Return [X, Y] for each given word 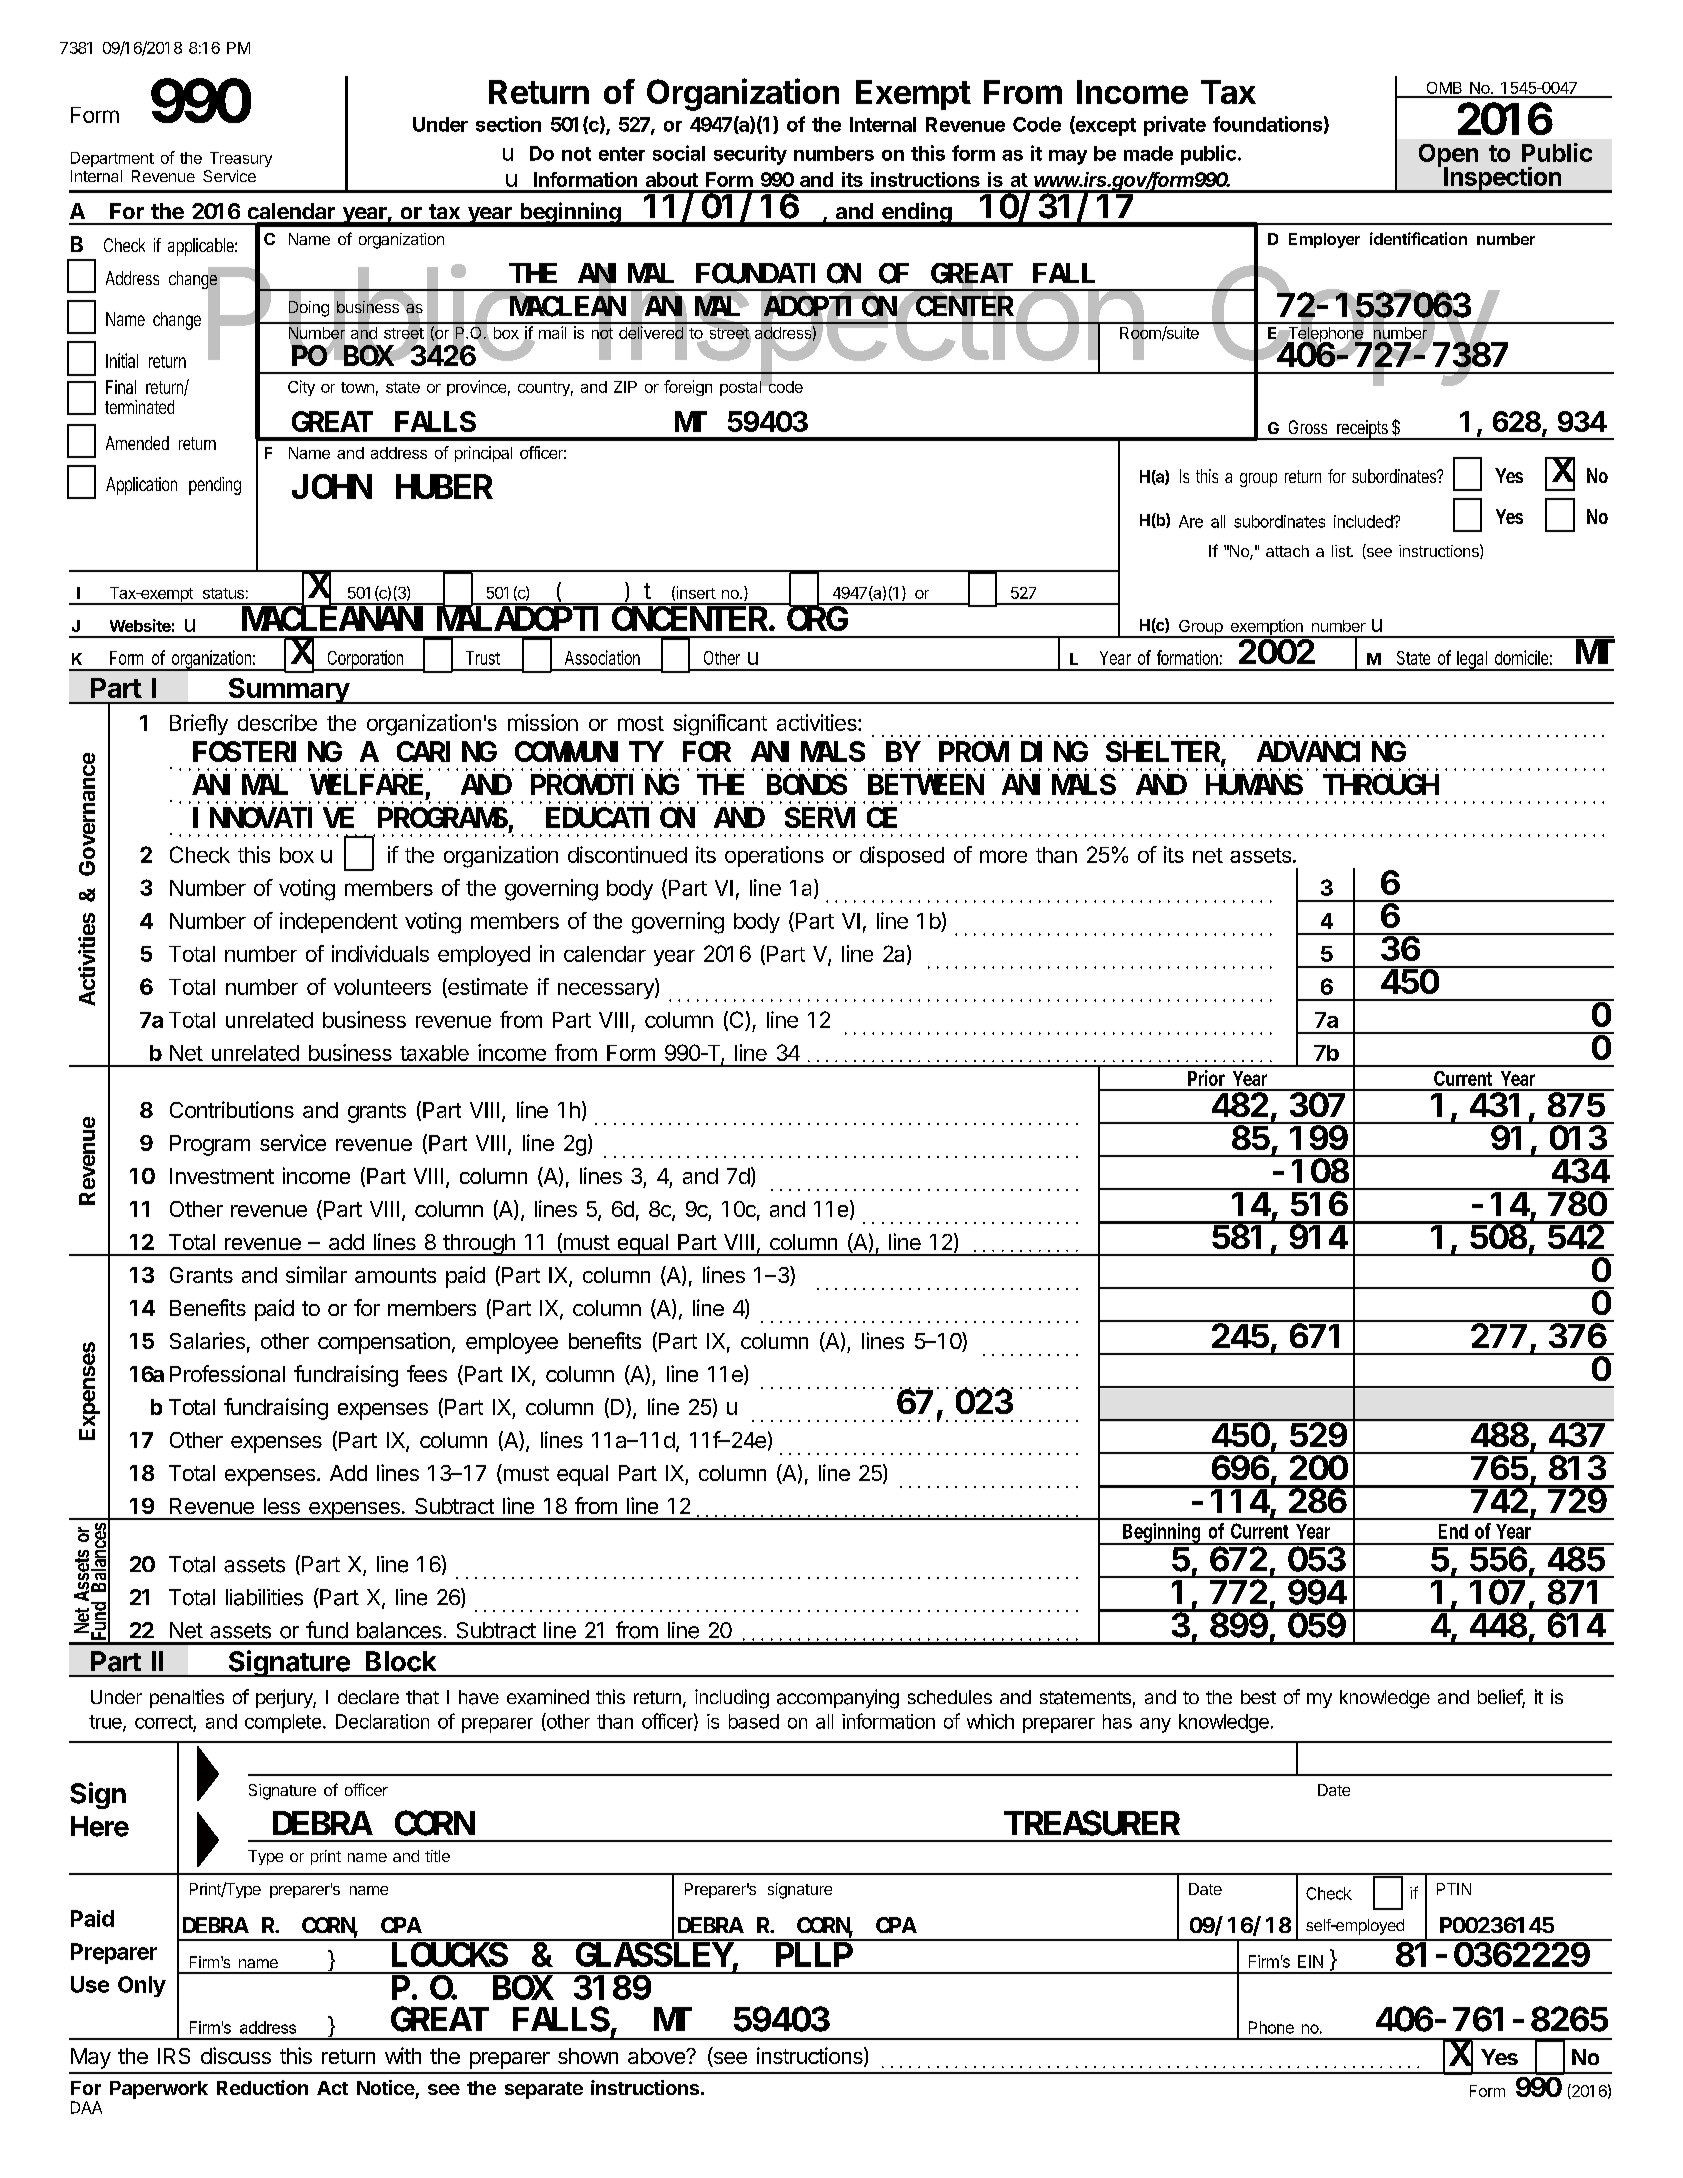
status [223, 593]
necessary [607, 991]
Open [1448, 156]
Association [602, 657]
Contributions [232, 1109]
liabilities [264, 1597]
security [750, 155]
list [1342, 551]
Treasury [241, 159]
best [1258, 1697]
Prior [1206, 1078]
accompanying [838, 1699]
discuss [236, 2055]
